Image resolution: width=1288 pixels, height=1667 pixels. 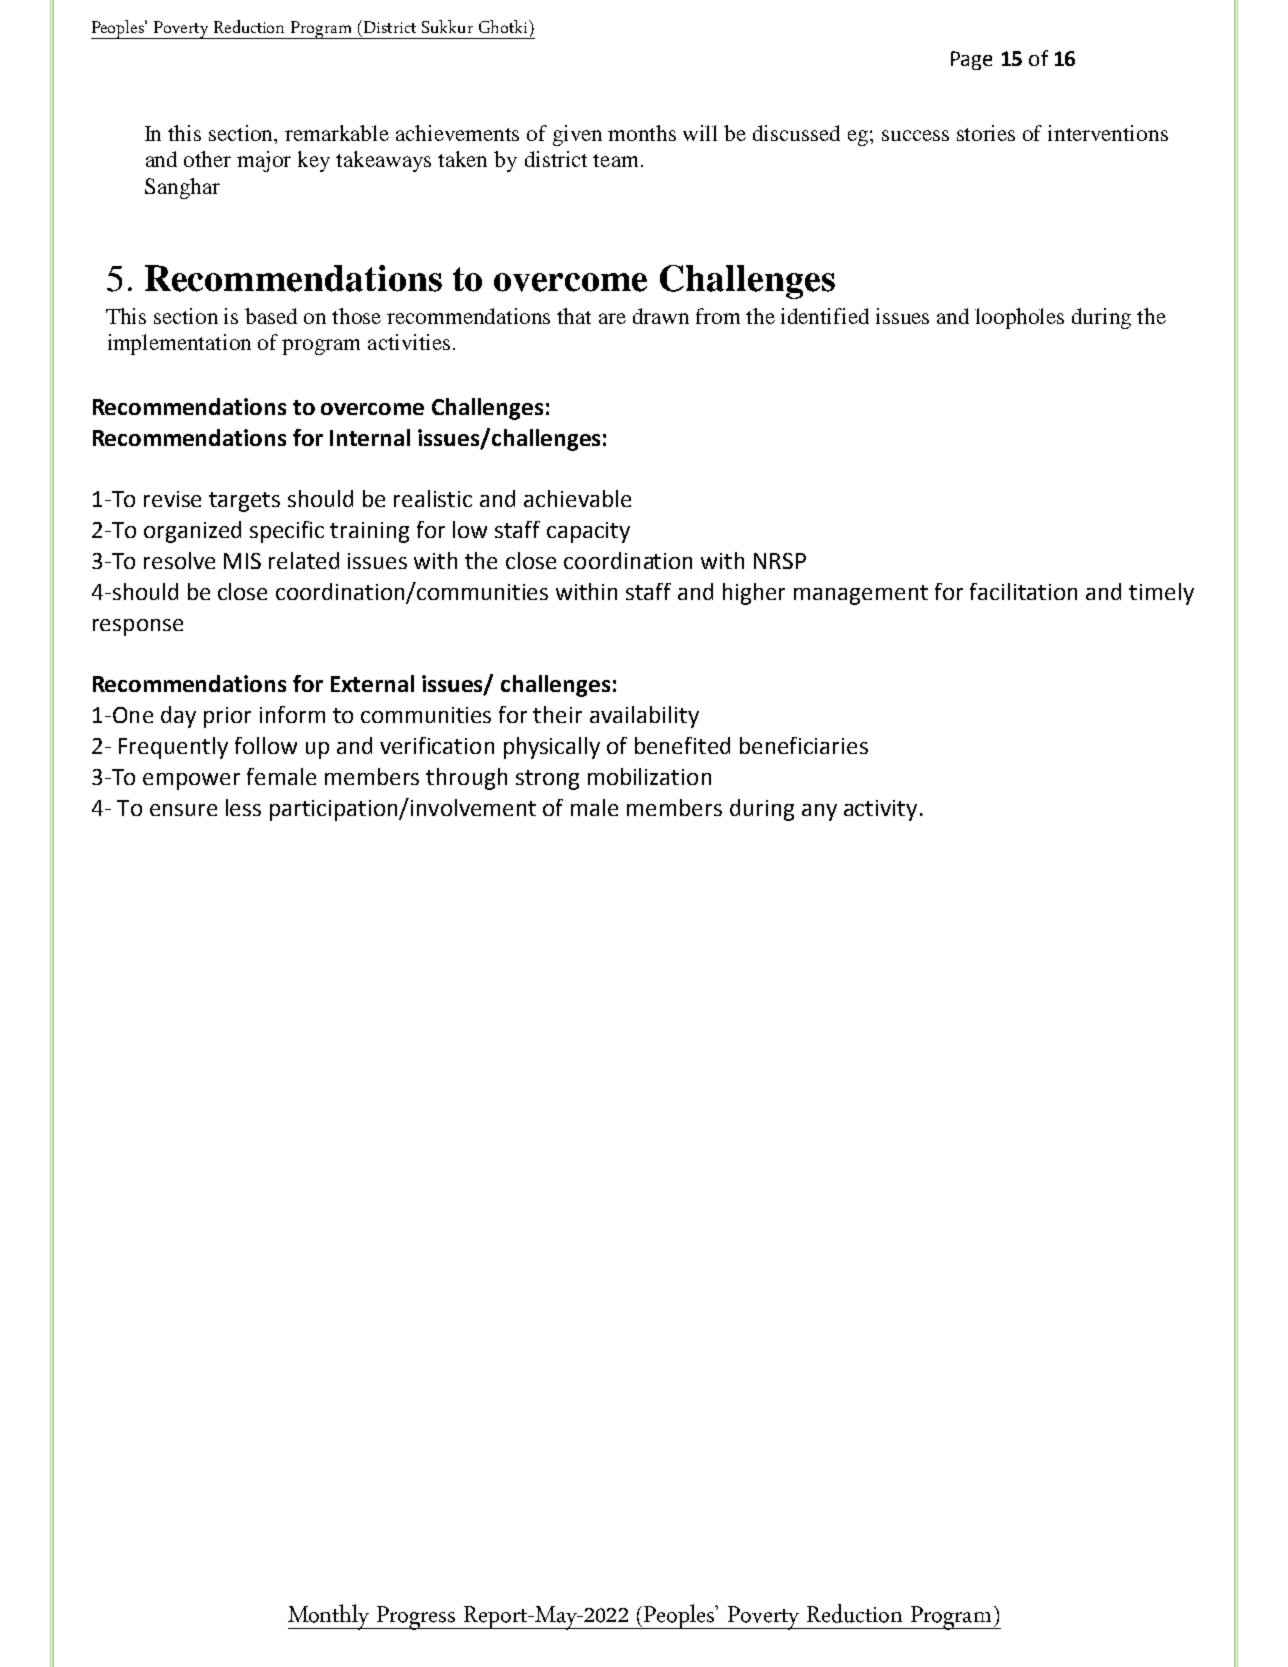 What do you see at coordinates (243, 807) in the screenshot?
I see `less` at bounding box center [243, 807].
